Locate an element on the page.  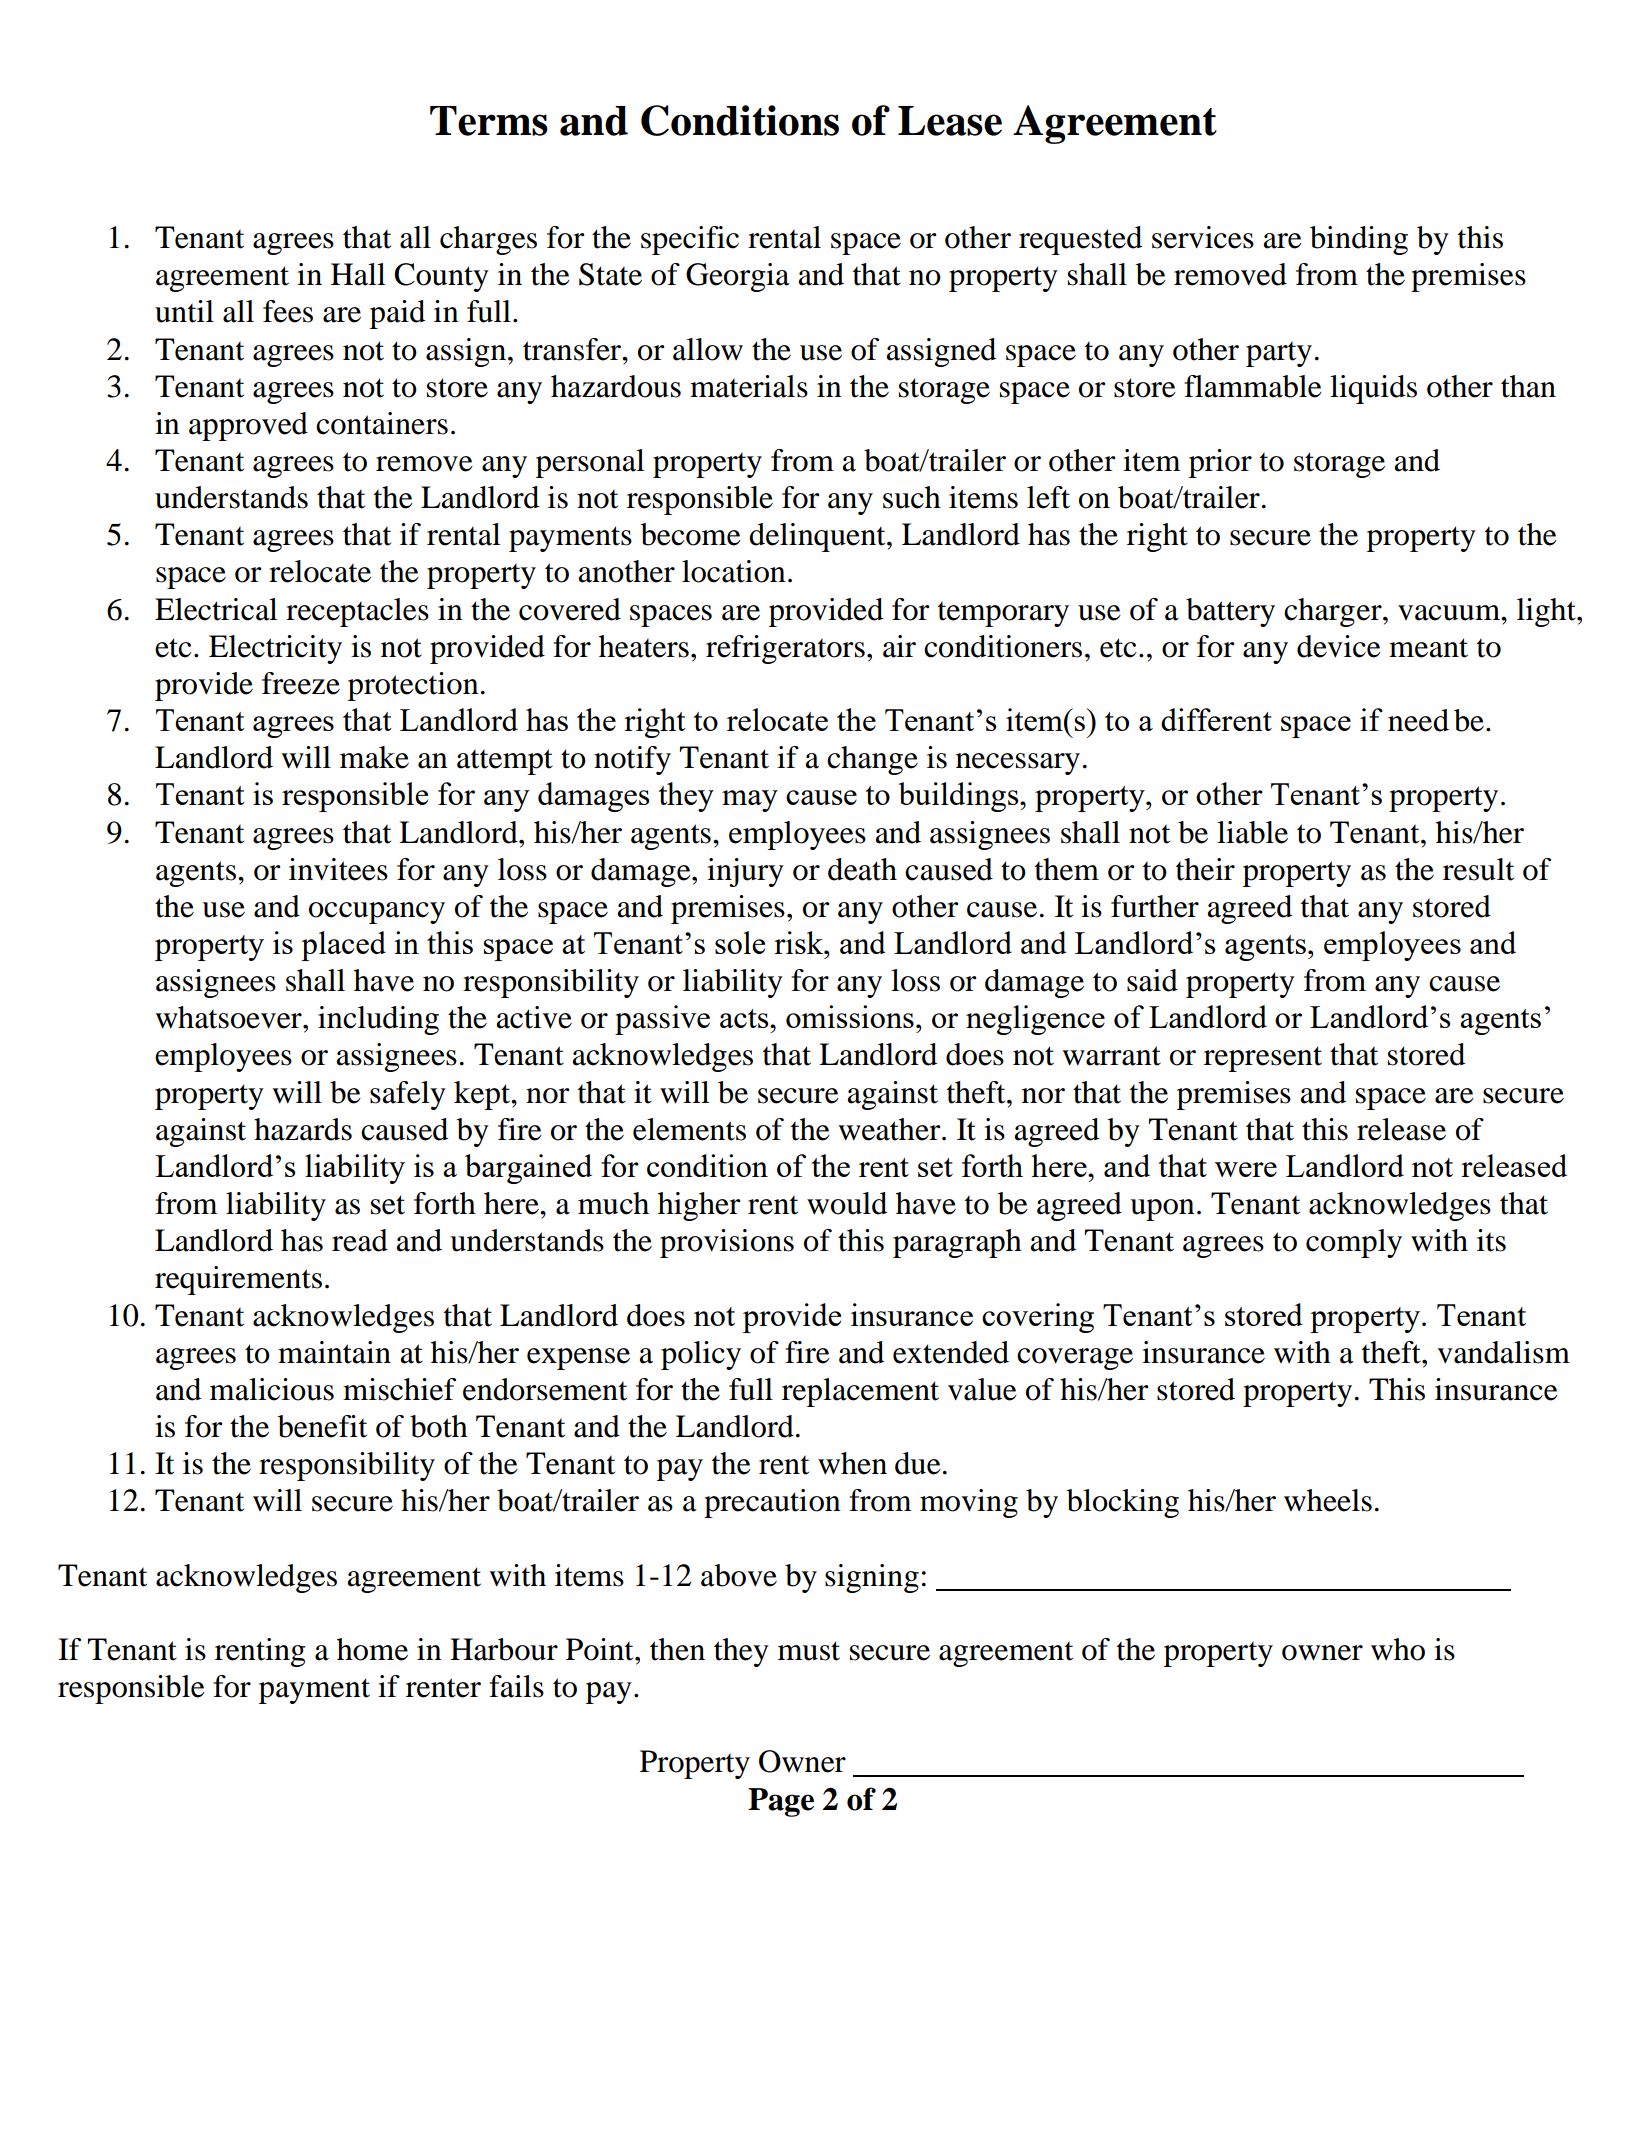
risk is located at coordinates (800, 942).
